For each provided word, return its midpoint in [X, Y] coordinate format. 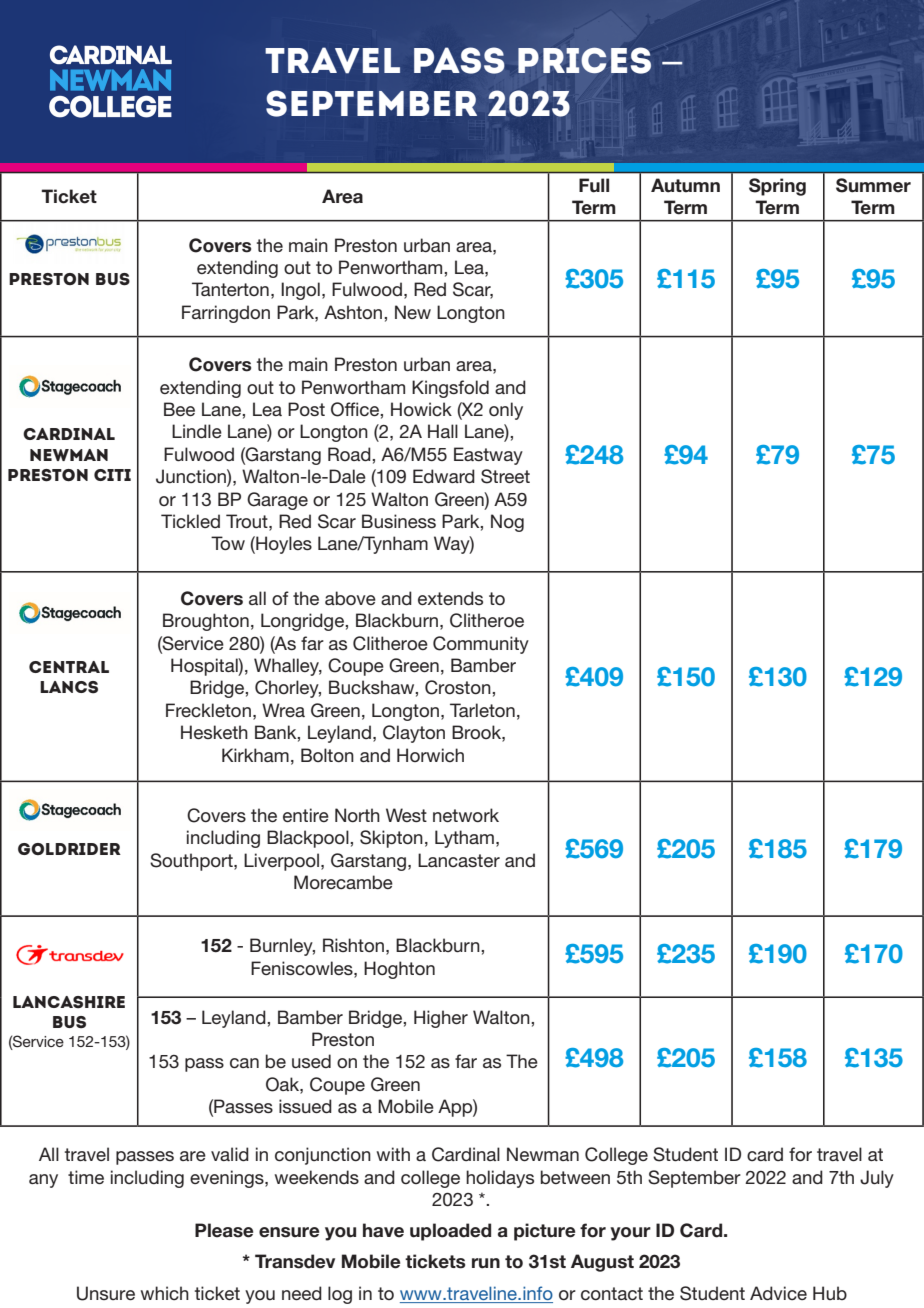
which [165, 1293]
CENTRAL [69, 667]
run [486, 1263]
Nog [507, 523]
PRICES [584, 60]
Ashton [354, 312]
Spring [777, 187]
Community [481, 645]
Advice [778, 1293]
